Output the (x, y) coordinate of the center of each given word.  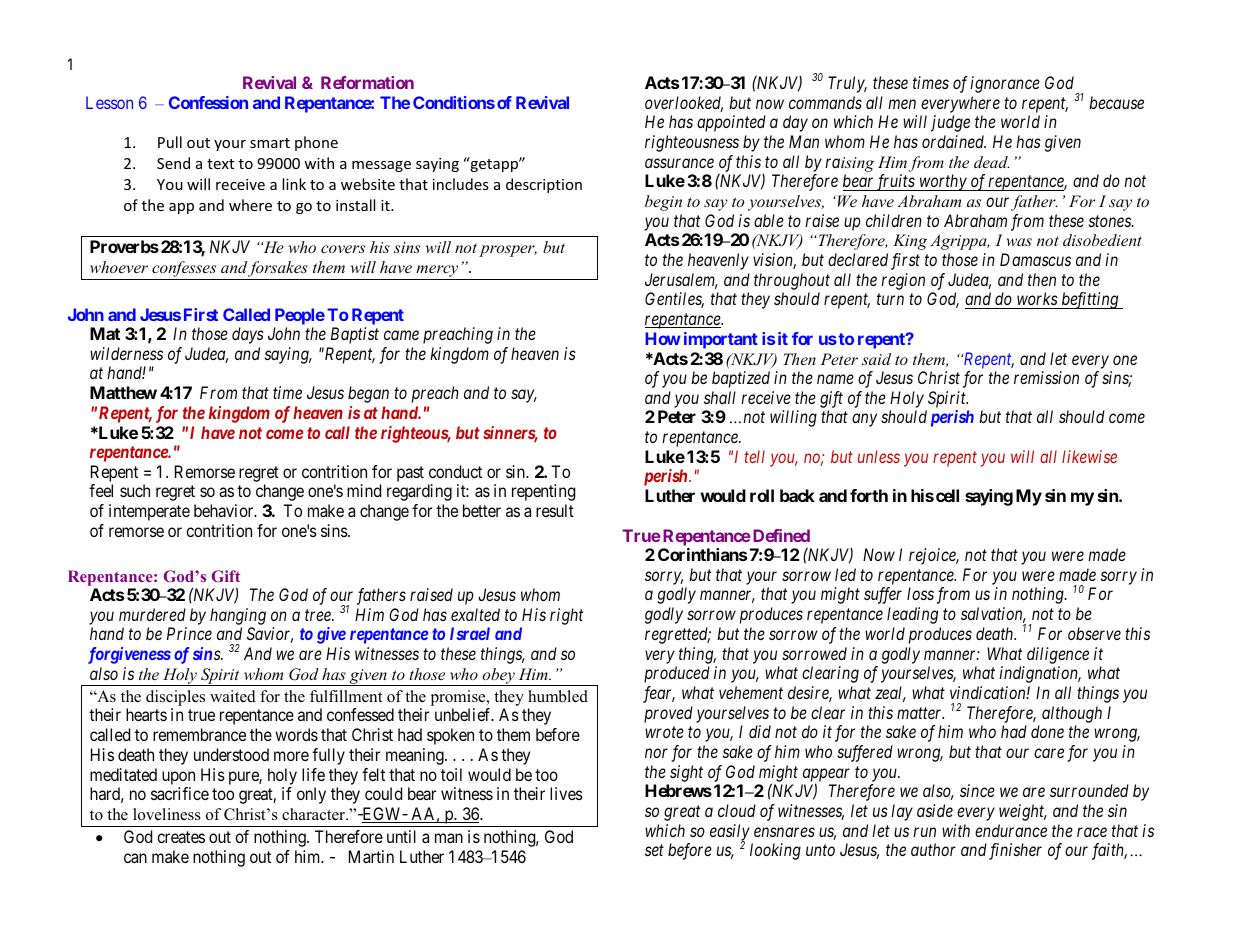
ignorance (1005, 84)
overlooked (684, 104)
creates (181, 837)
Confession (208, 102)
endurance (1011, 830)
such (135, 490)
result (555, 510)
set (654, 850)
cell (947, 495)
